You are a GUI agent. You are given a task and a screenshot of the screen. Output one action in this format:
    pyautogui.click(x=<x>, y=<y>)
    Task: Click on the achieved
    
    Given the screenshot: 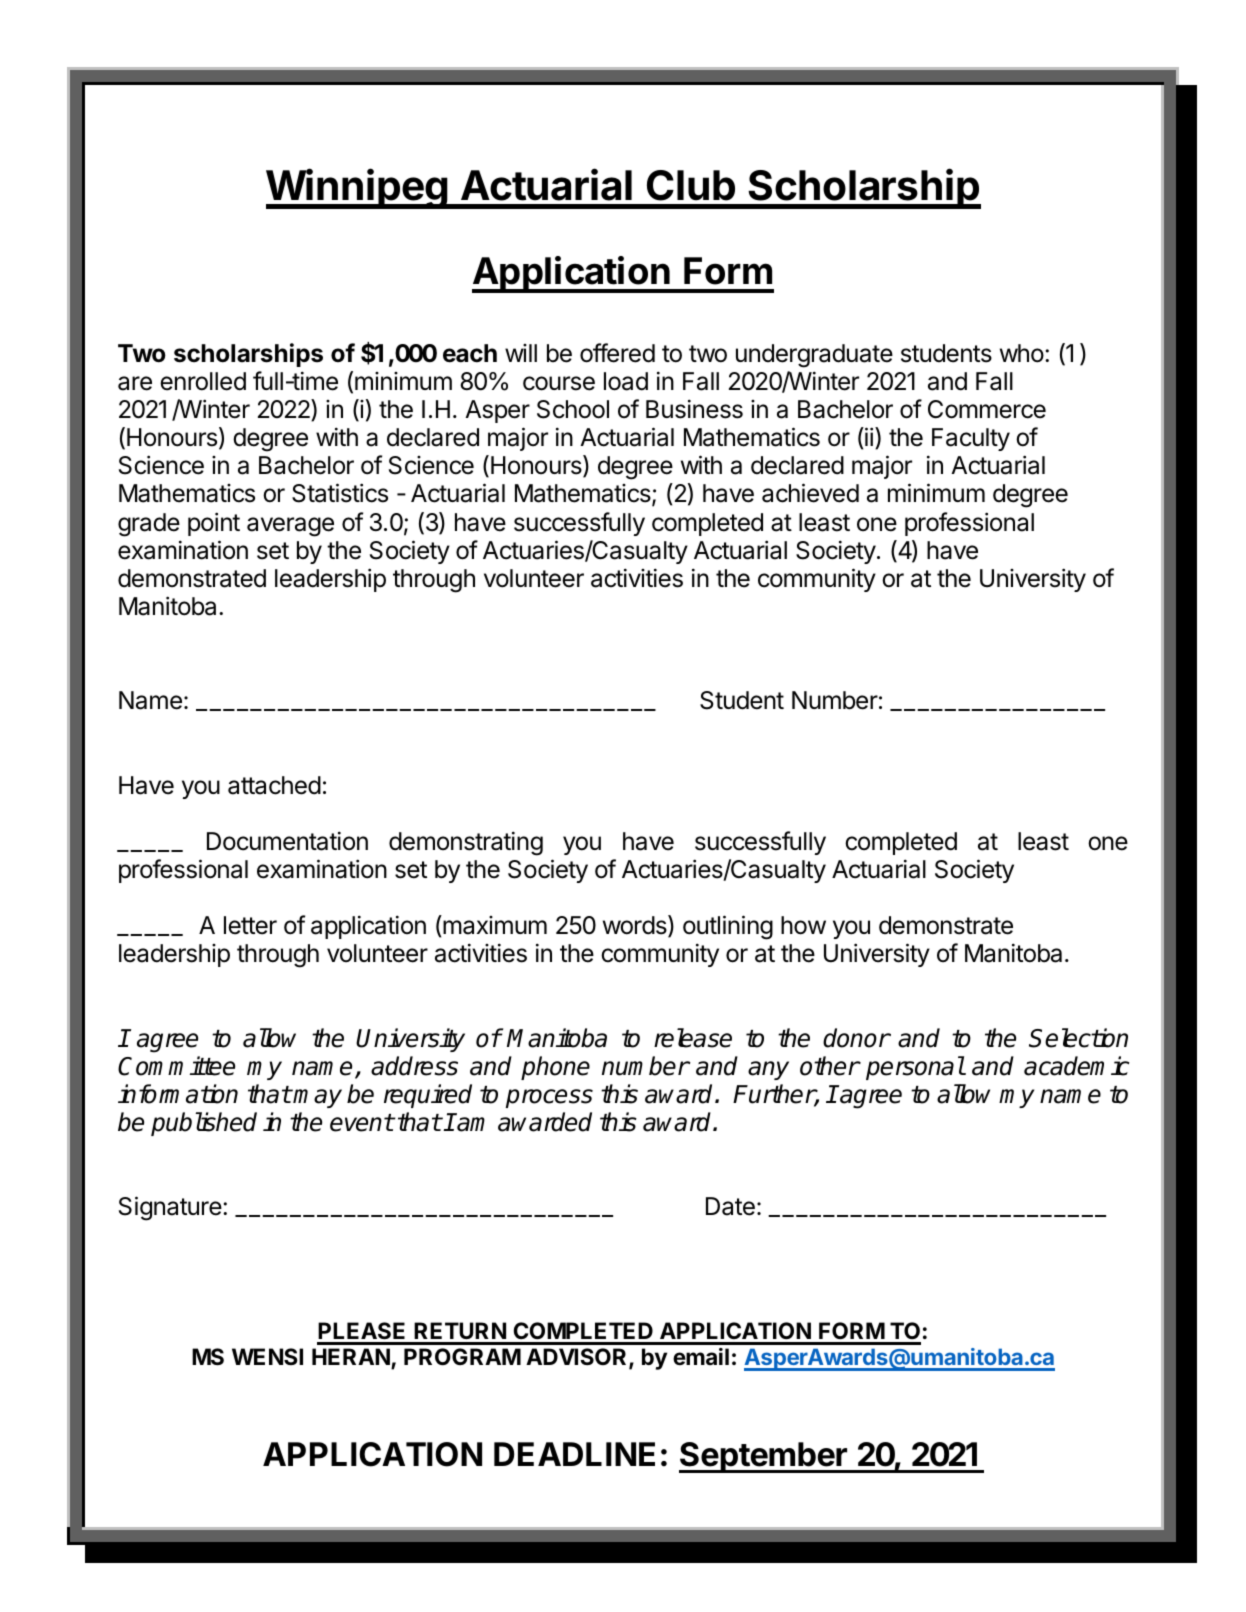 What is the action you would take?
    pyautogui.click(x=810, y=493)
